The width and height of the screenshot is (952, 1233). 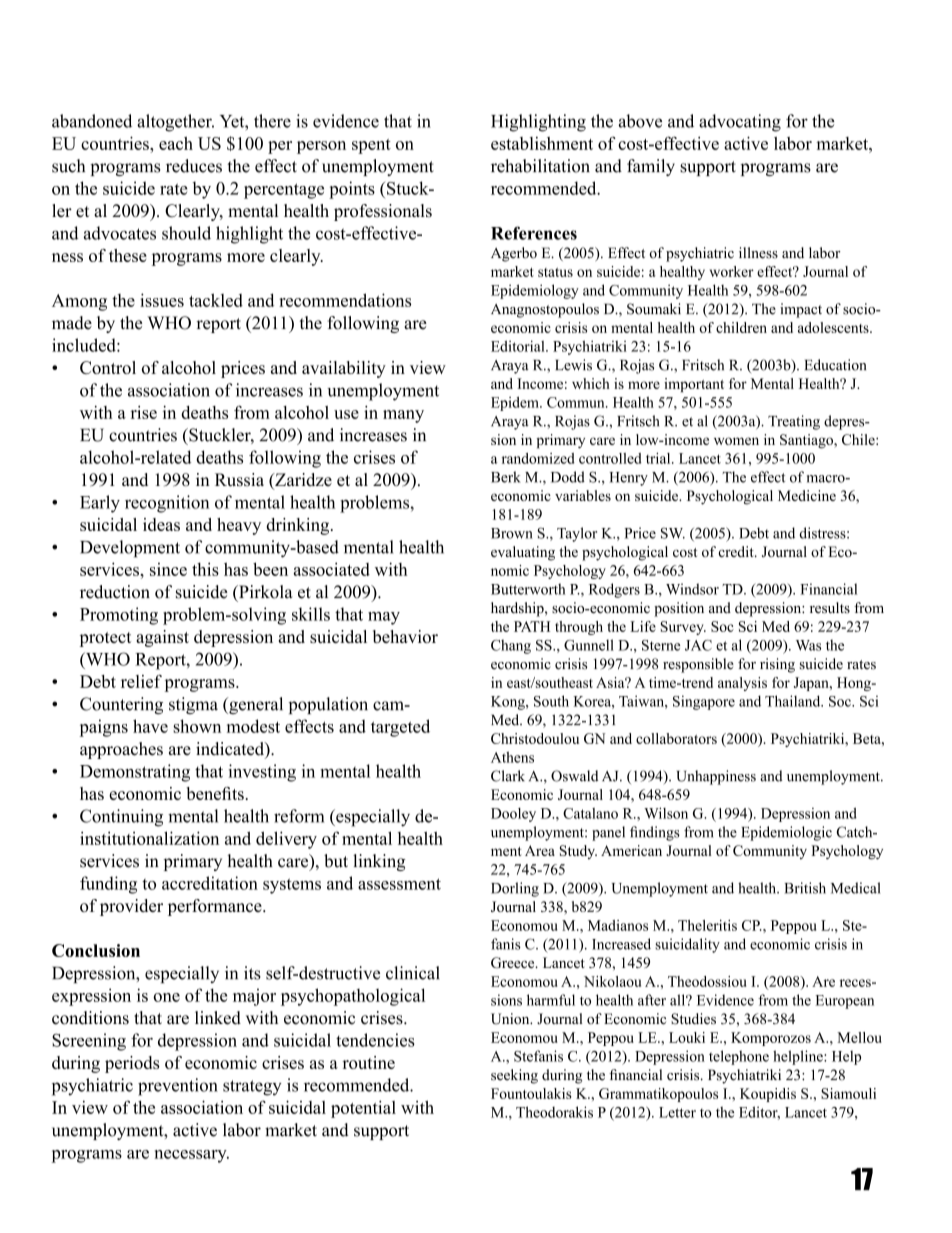 What do you see at coordinates (777, 665) in the screenshot?
I see `rising` at bounding box center [777, 665].
